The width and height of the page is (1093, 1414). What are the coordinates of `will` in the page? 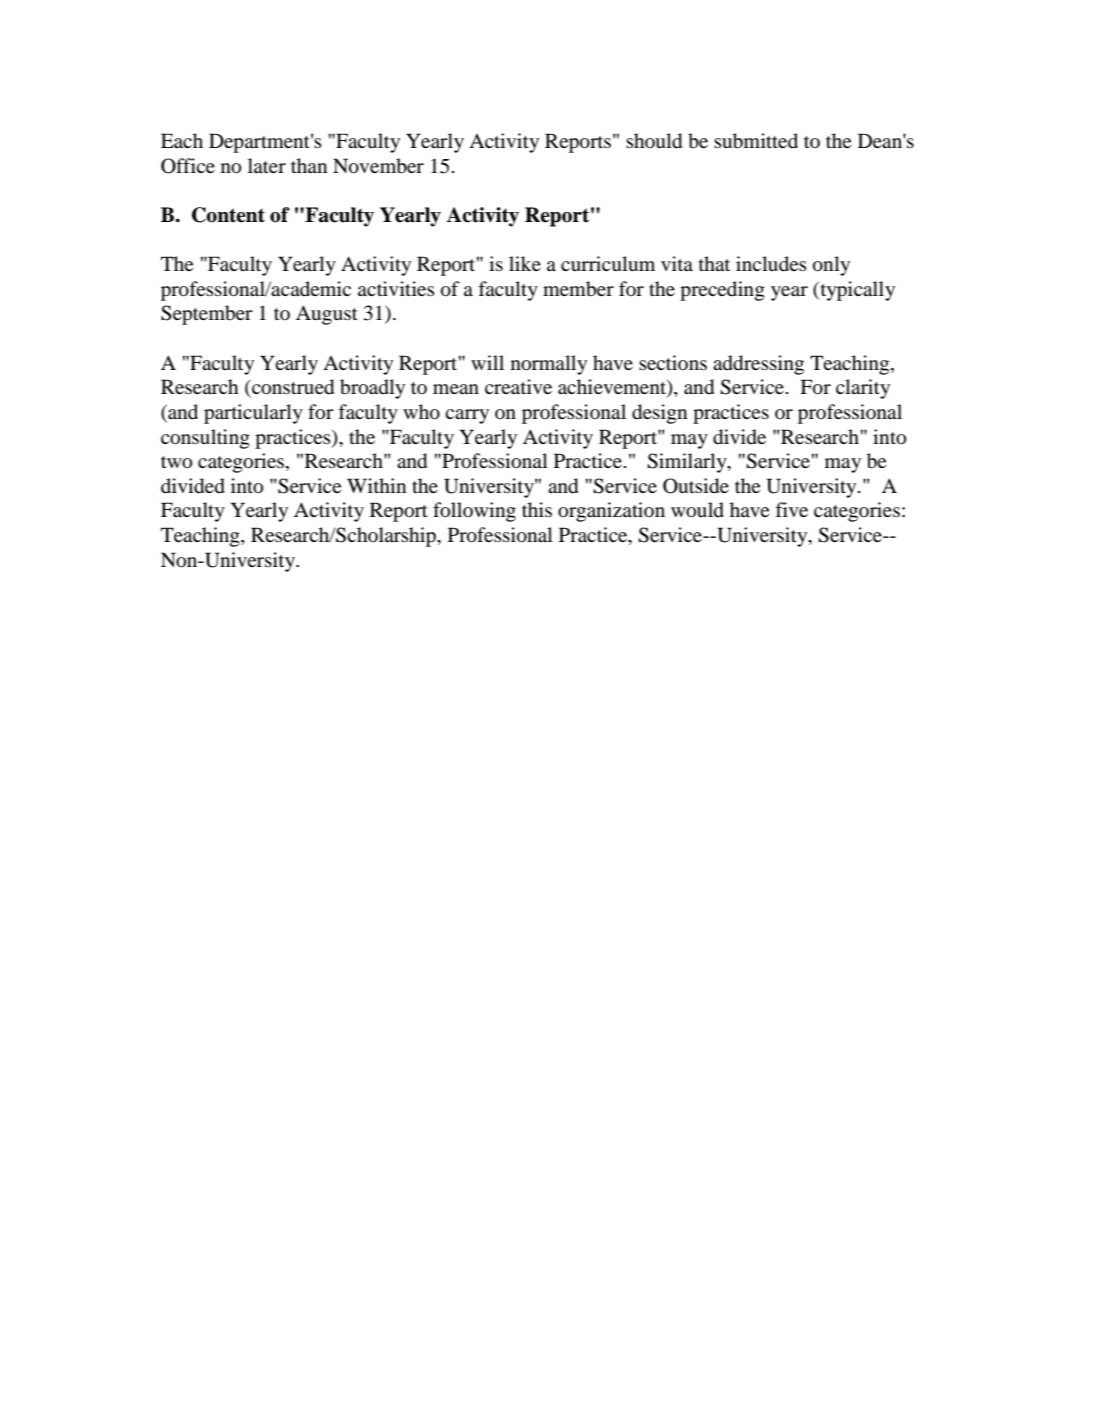 It's located at (487, 362).
